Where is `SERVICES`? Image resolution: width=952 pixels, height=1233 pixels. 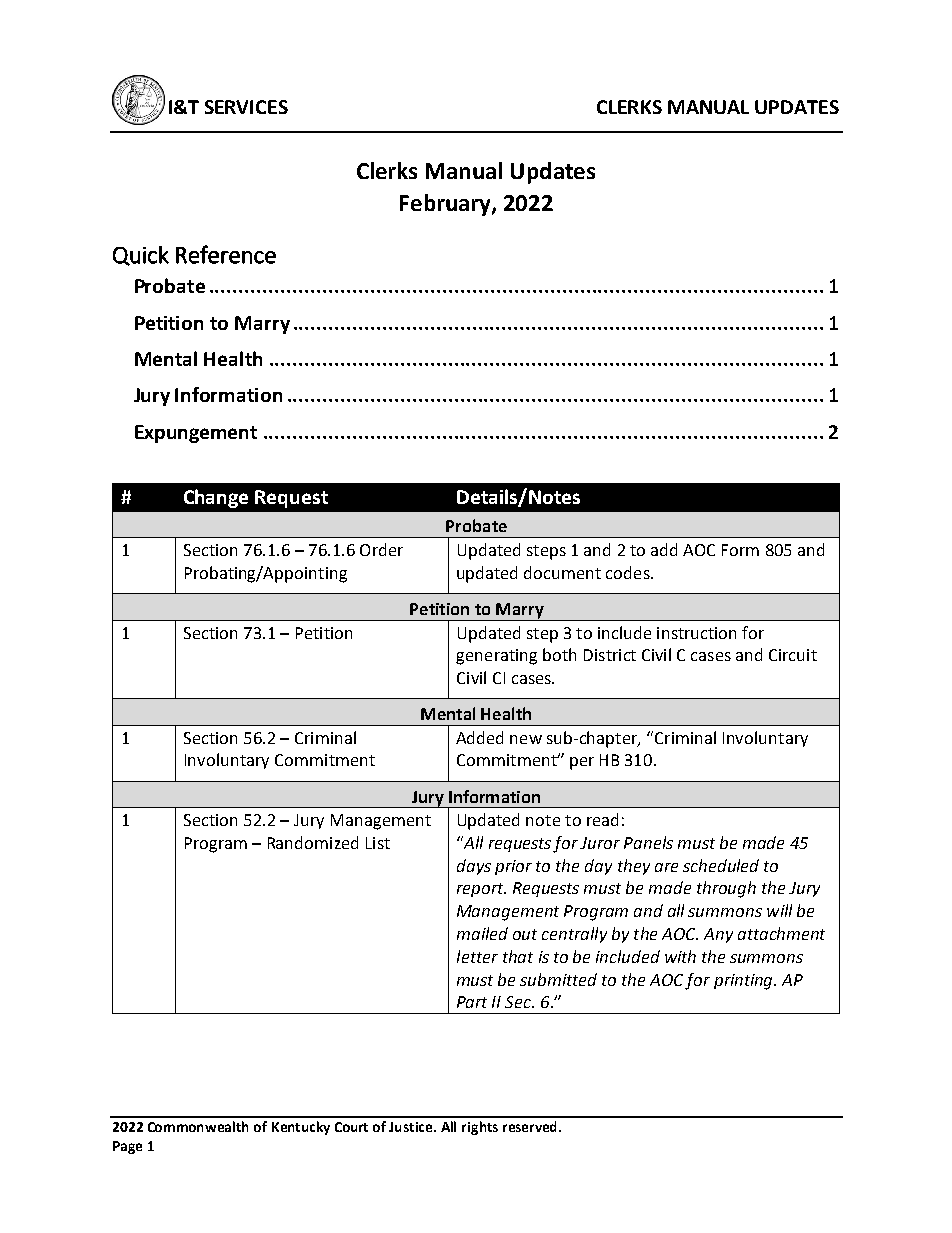 SERVICES is located at coordinates (246, 107).
